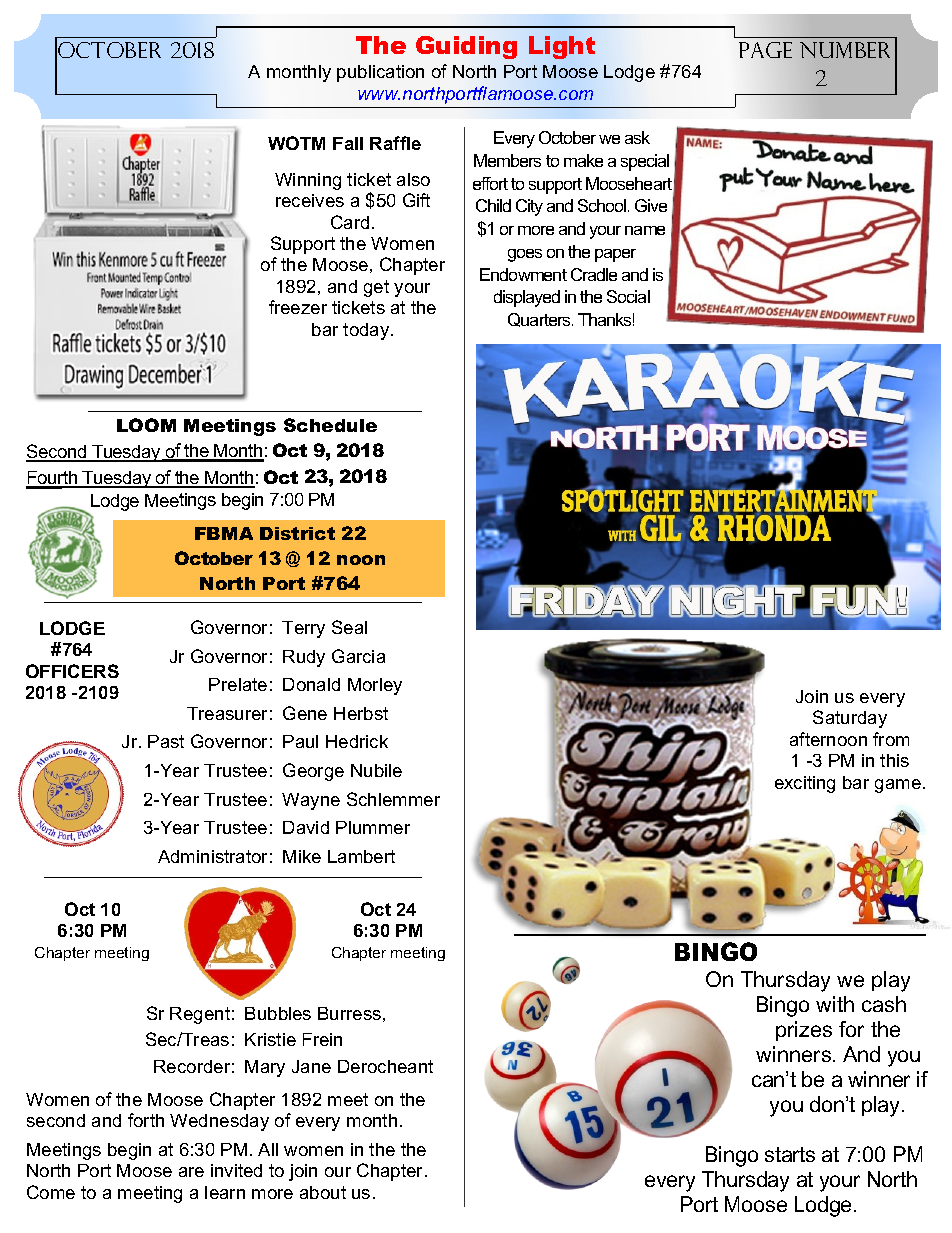  I want to click on Nubile, so click(376, 770).
